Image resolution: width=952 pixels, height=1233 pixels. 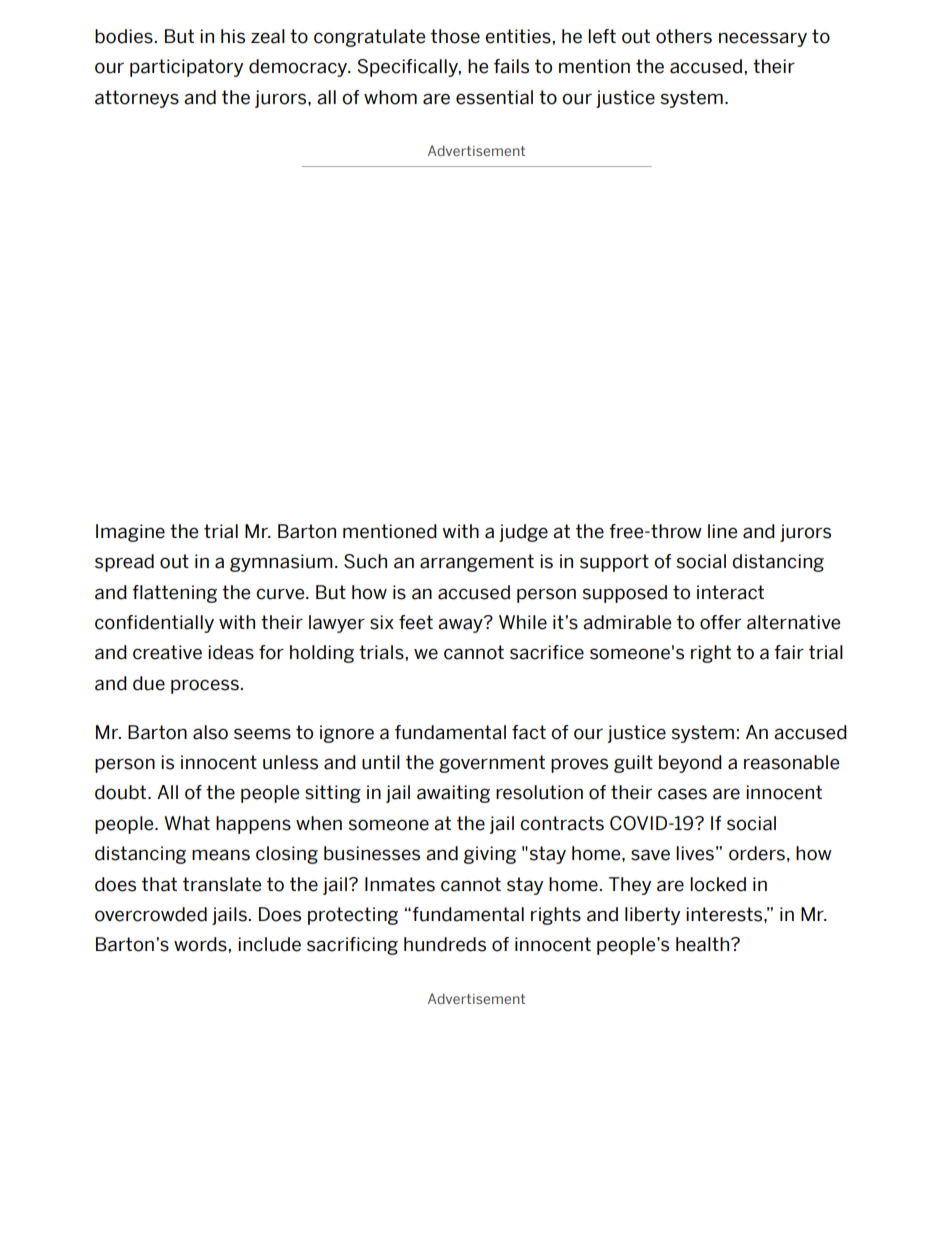 What do you see at coordinates (201, 944) in the page?
I see `words` at bounding box center [201, 944].
